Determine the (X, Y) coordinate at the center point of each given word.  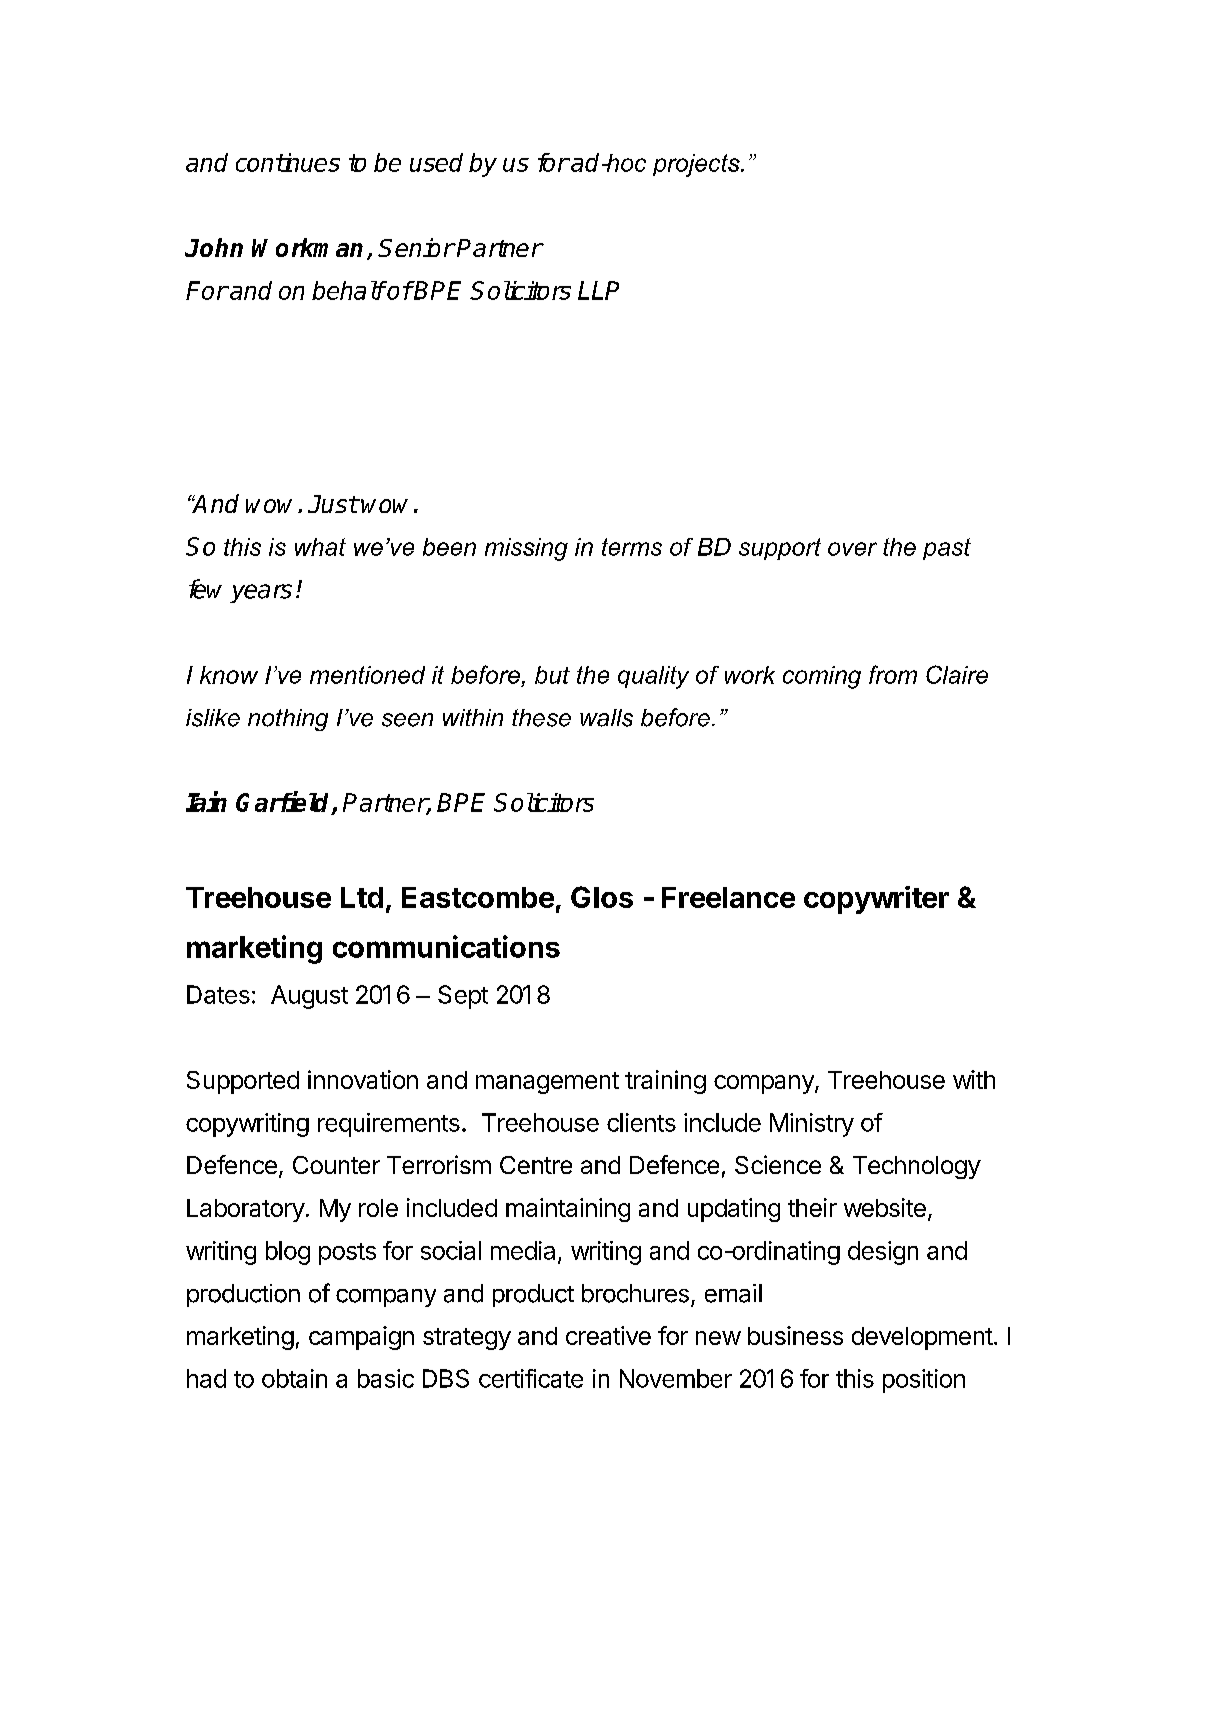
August (309, 997)
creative (608, 1335)
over (852, 549)
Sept (463, 997)
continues (288, 162)
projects (697, 165)
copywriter (876, 900)
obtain (294, 1378)
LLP (598, 290)
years (261, 593)
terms (632, 547)
